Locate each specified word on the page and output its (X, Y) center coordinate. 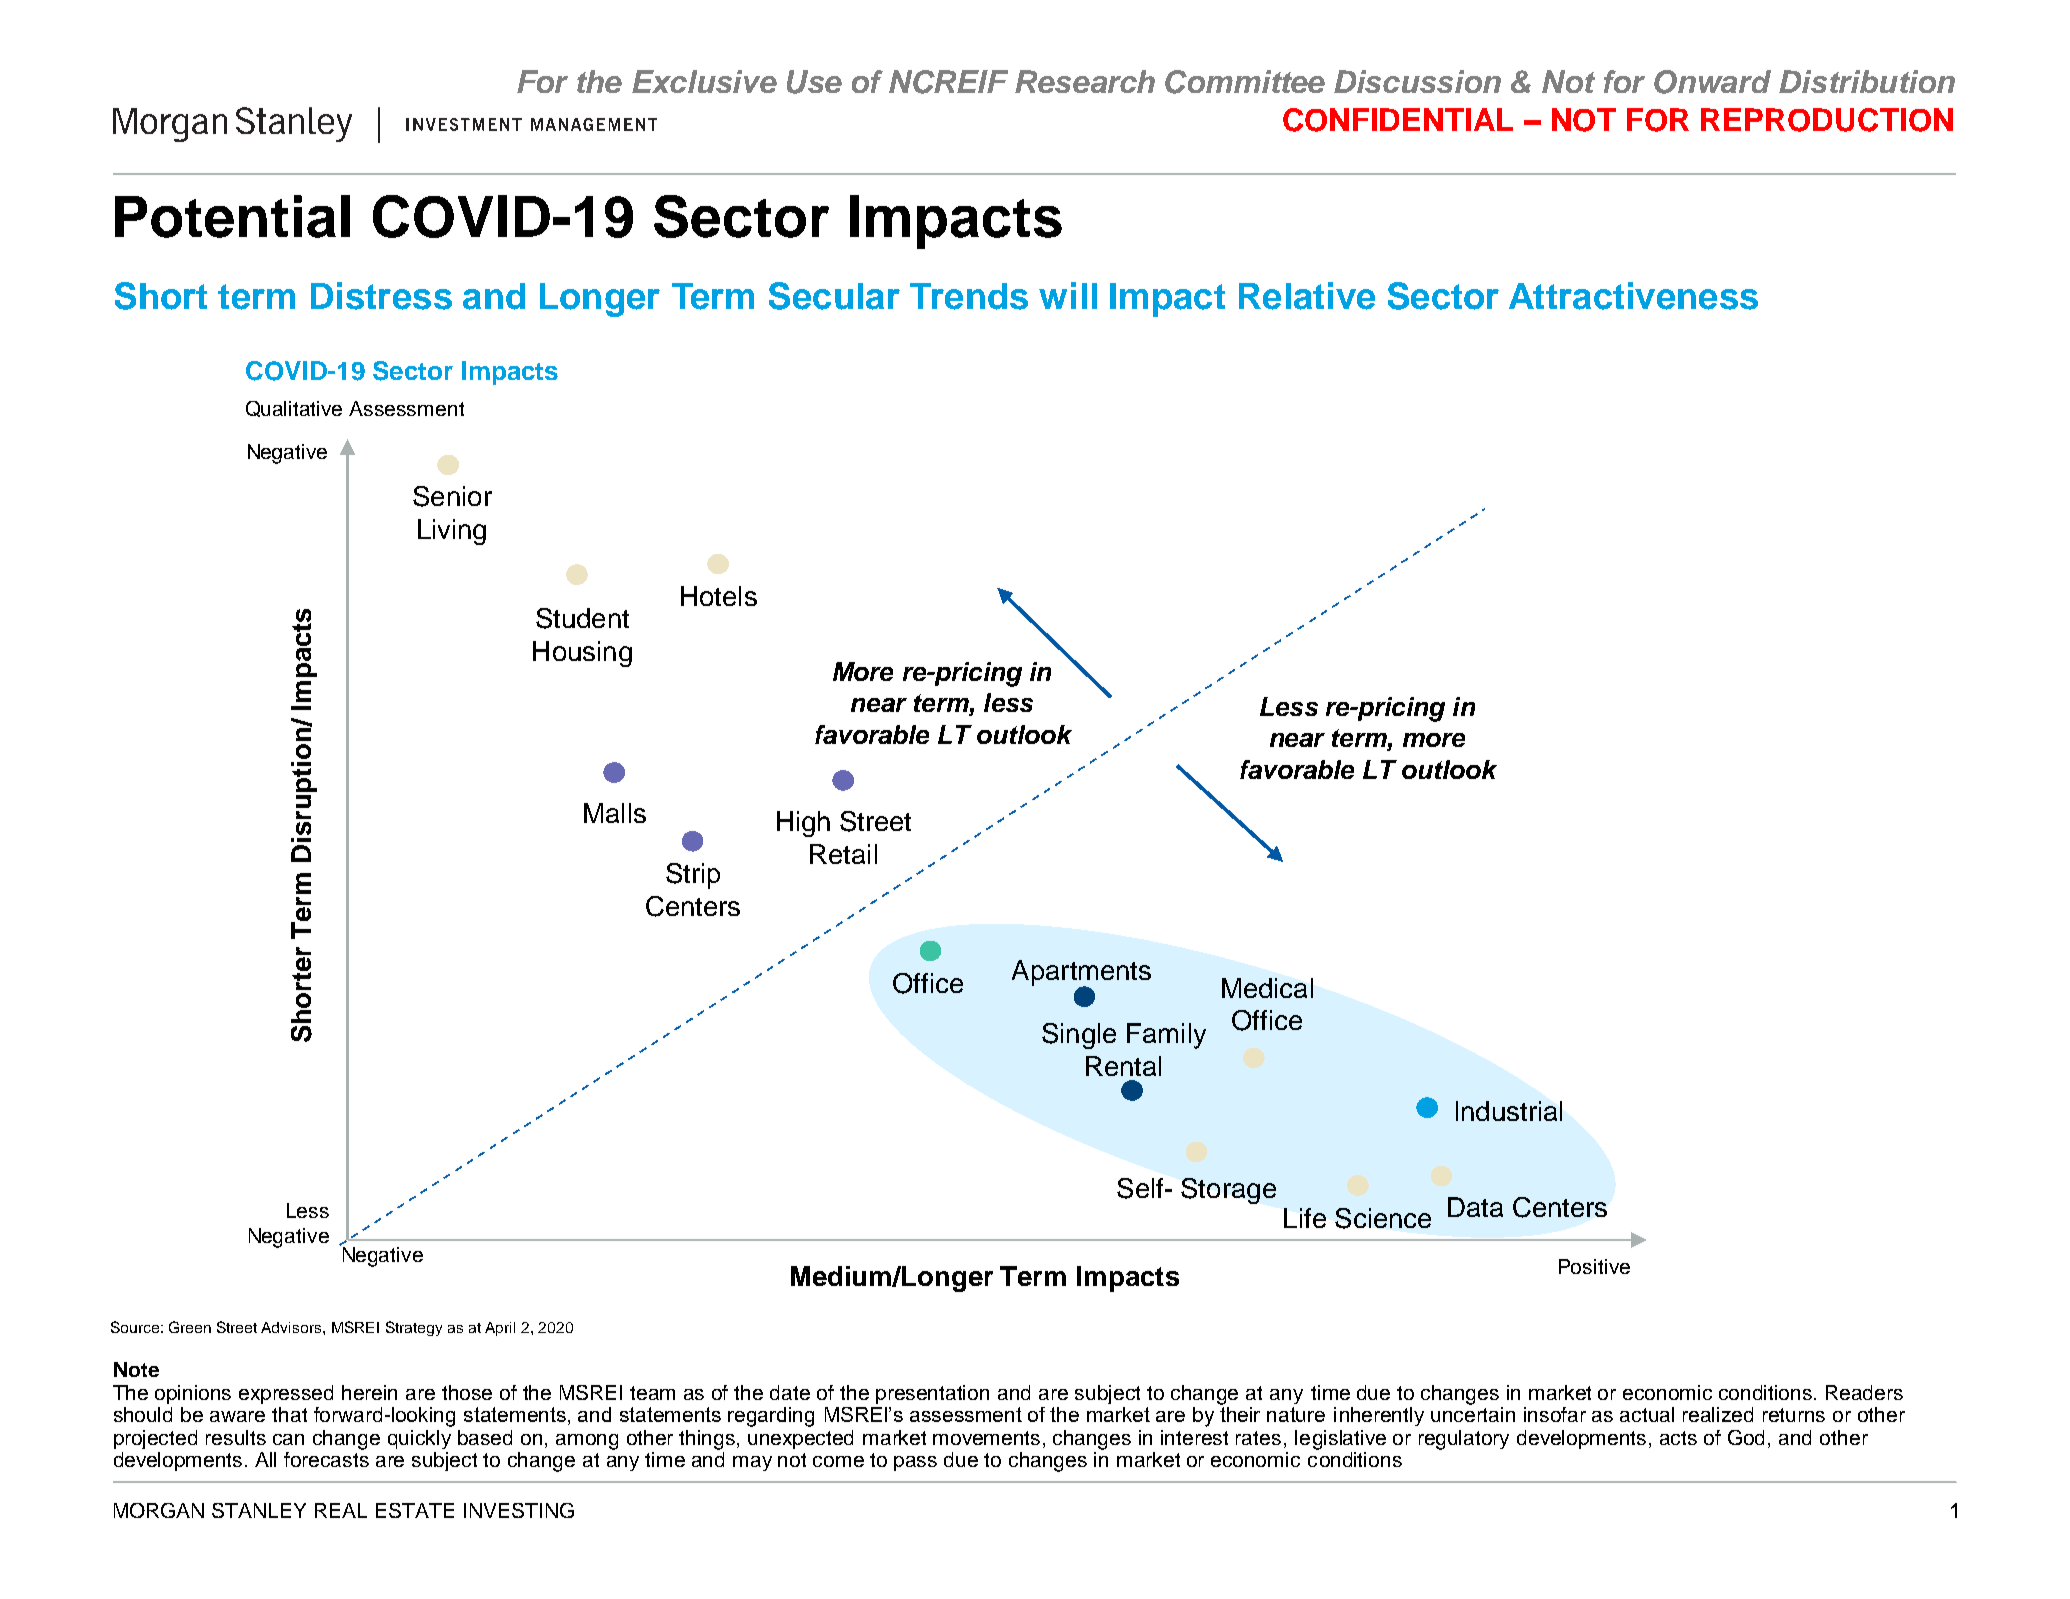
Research (1085, 81)
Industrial (1509, 1111)
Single (1079, 1036)
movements (988, 1439)
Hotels (719, 596)
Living (452, 532)
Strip (693, 876)
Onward (1712, 82)
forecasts (326, 1459)
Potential (232, 216)
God (1746, 1437)
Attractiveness (1633, 296)
